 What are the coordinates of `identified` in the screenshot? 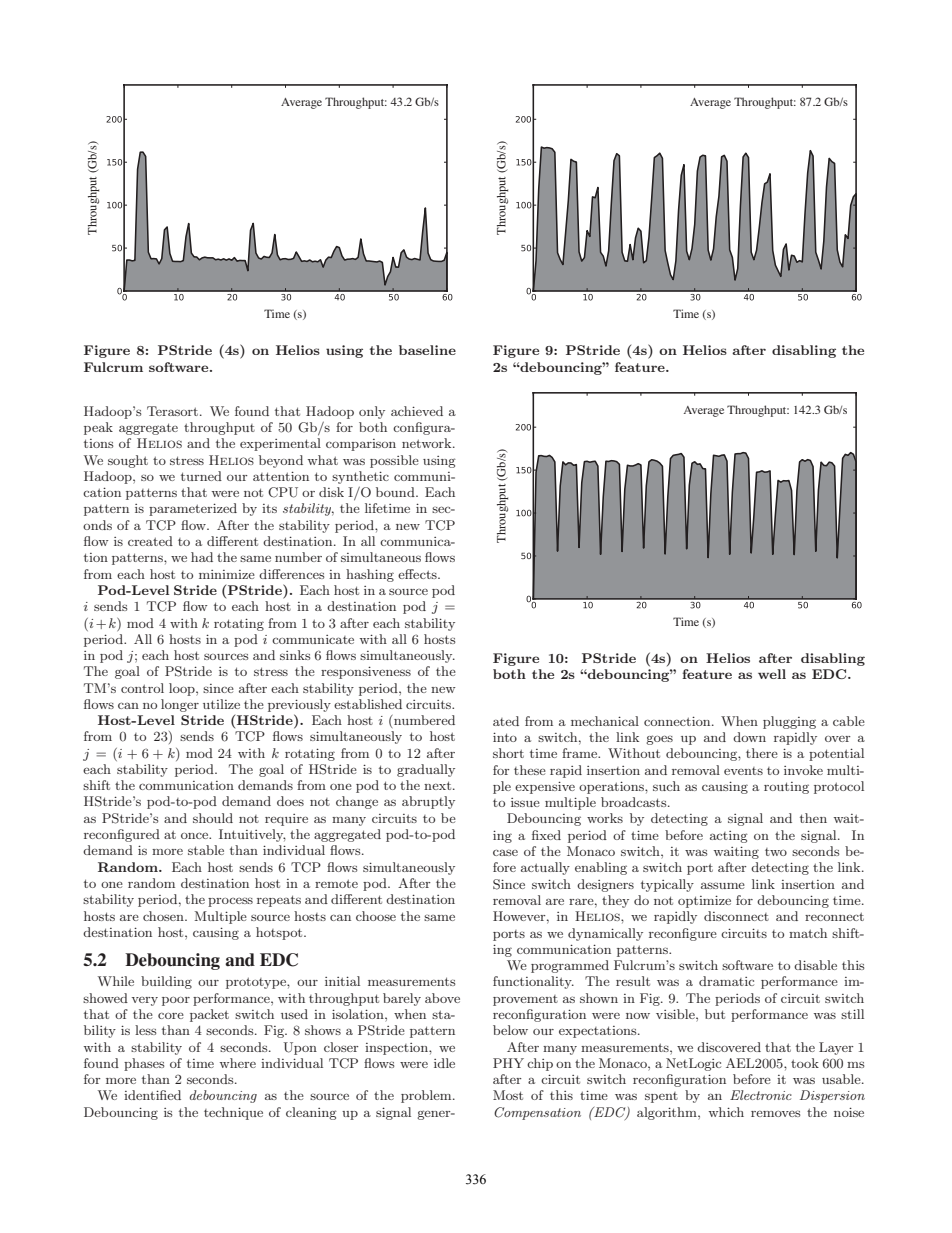 It's located at (152, 1095).
